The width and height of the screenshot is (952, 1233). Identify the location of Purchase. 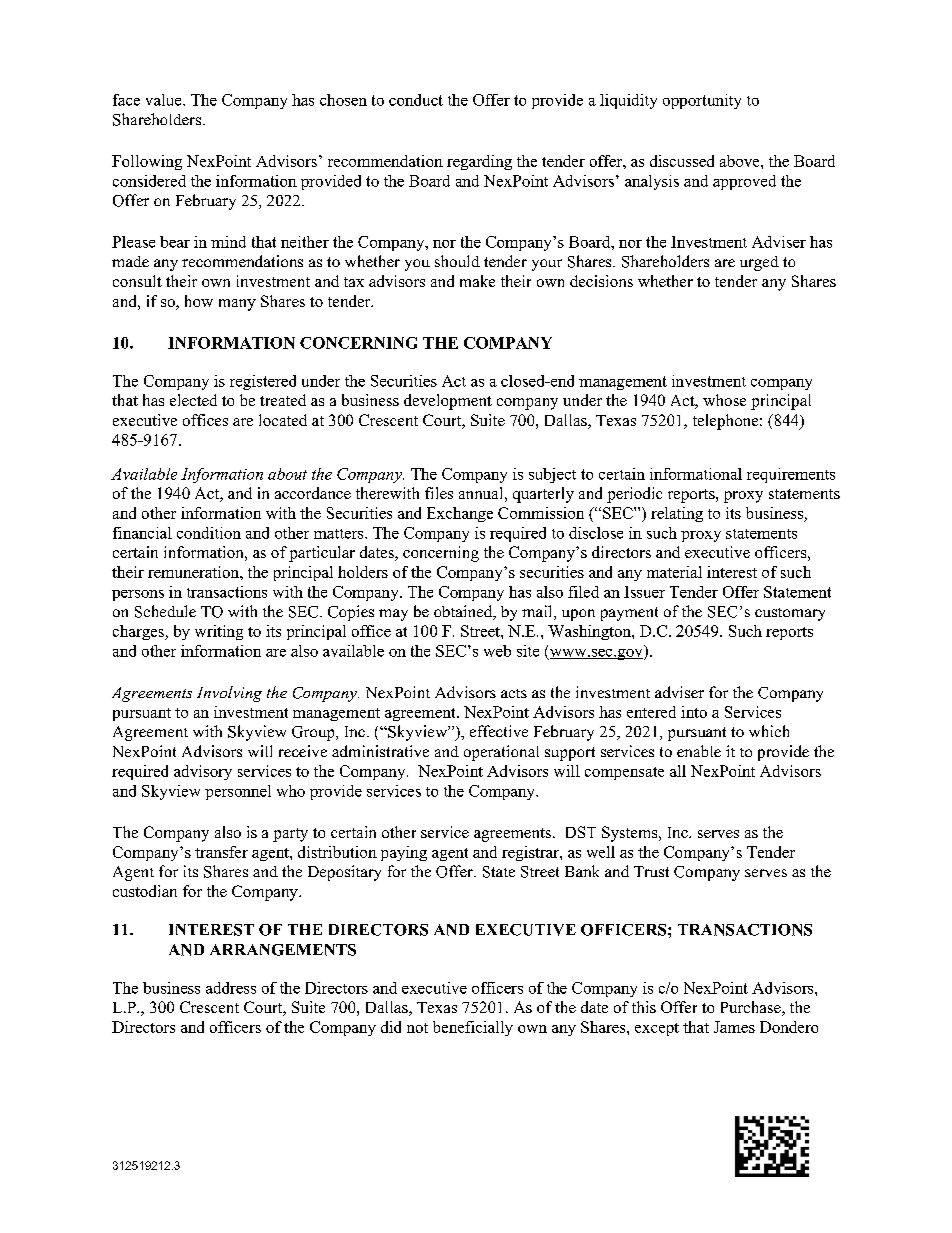
(752, 1008).
